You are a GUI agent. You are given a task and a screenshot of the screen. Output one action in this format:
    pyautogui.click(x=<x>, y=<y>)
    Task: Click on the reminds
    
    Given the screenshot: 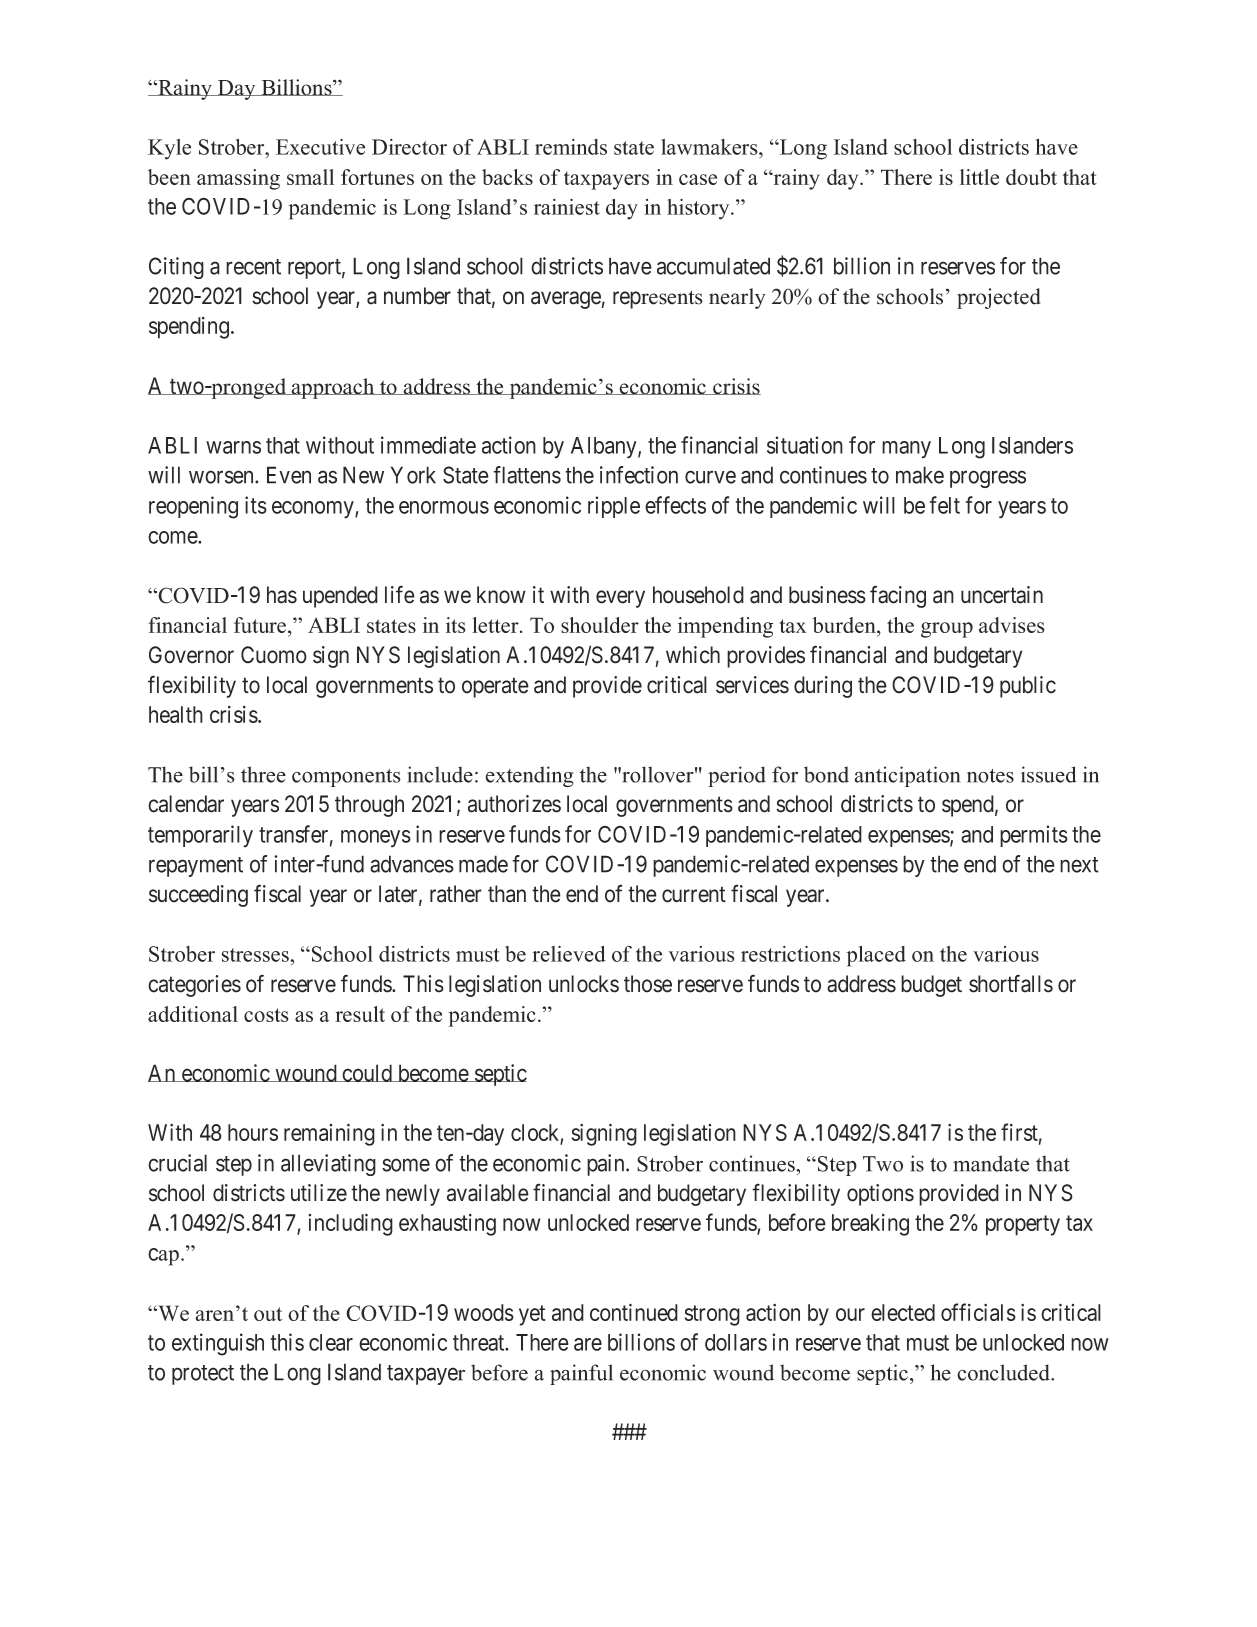 What is the action you would take?
    pyautogui.click(x=571, y=147)
